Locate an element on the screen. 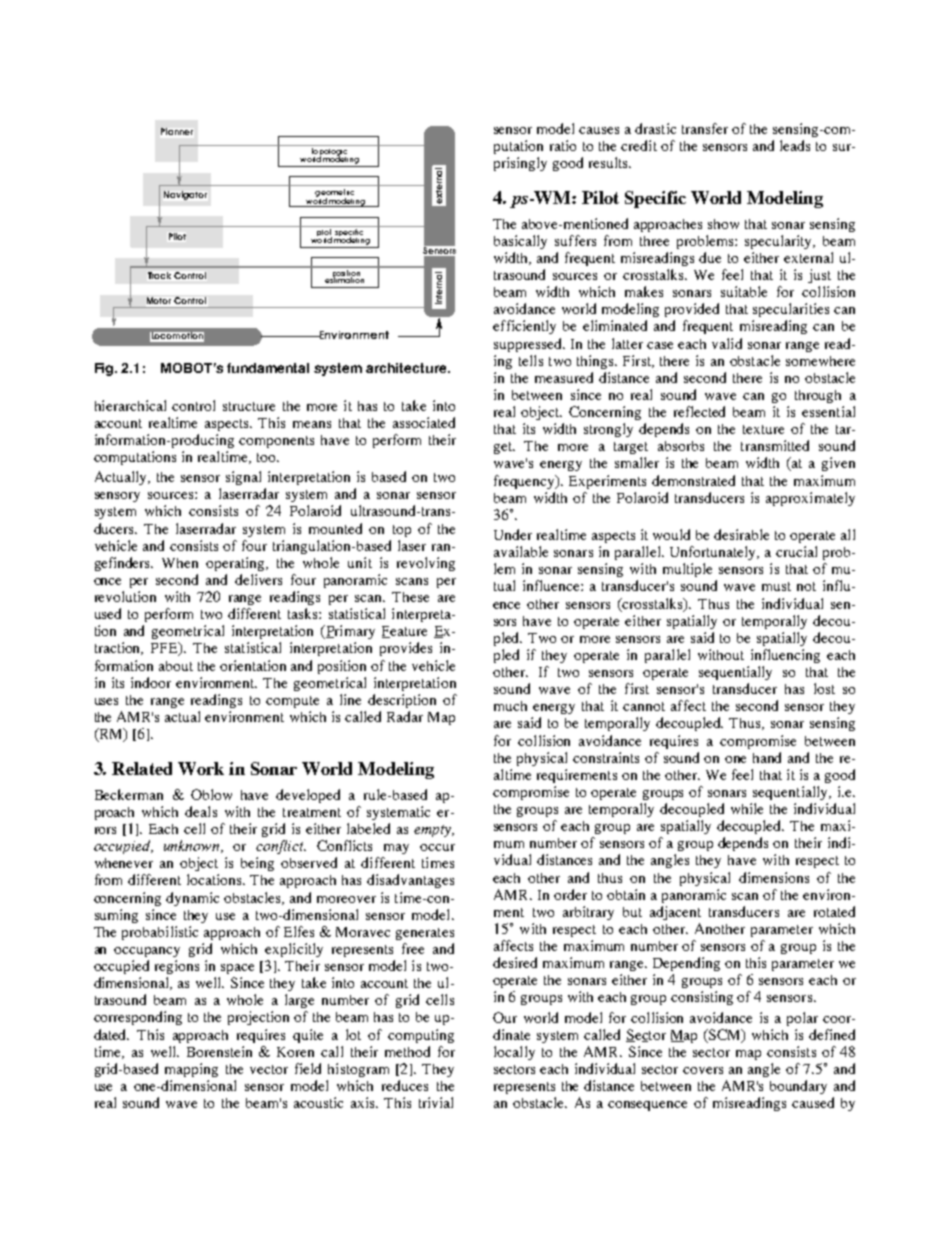  covers is located at coordinates (703, 1070).
